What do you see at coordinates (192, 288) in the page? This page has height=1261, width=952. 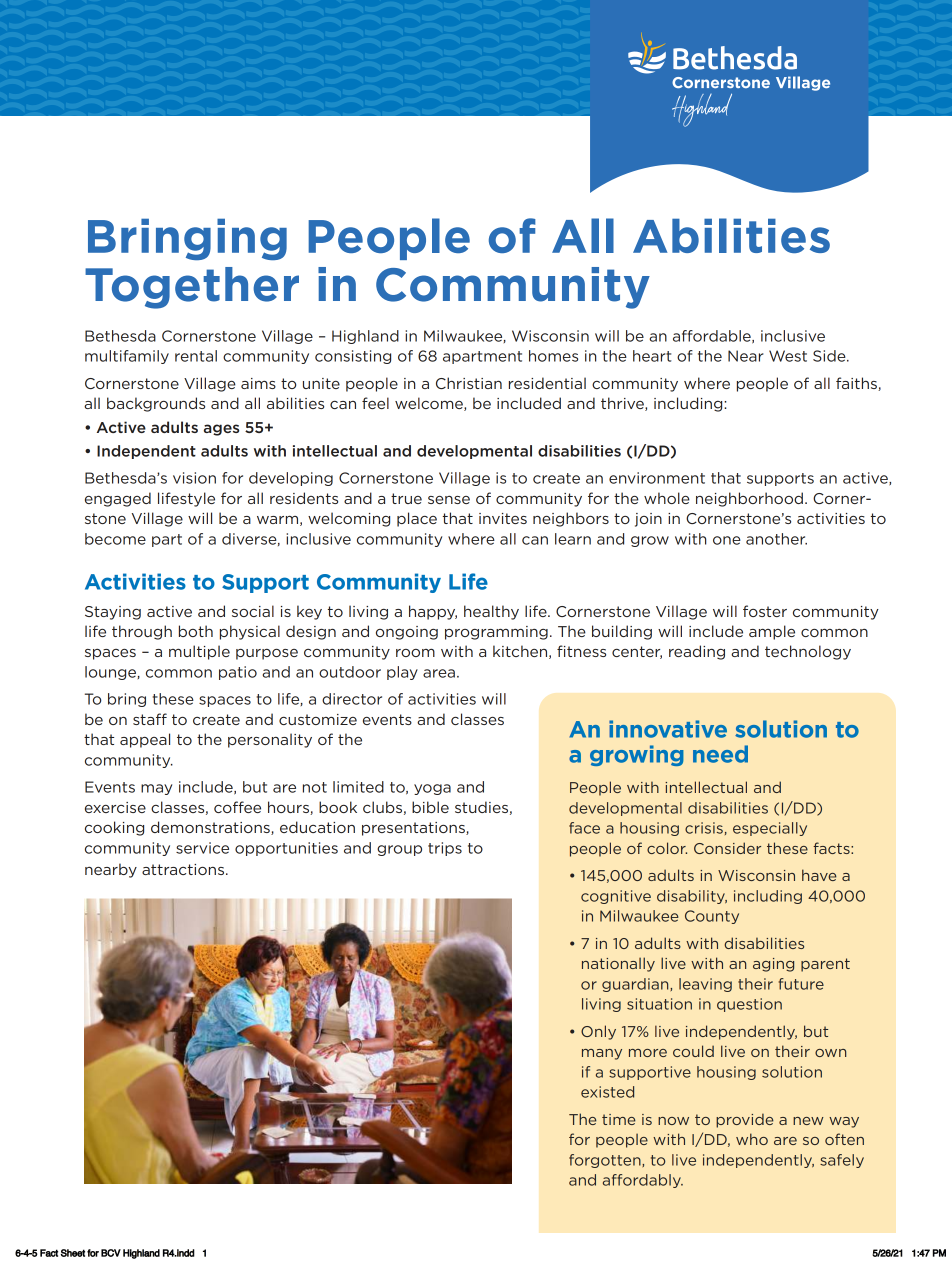 I see `Together` at bounding box center [192, 288].
